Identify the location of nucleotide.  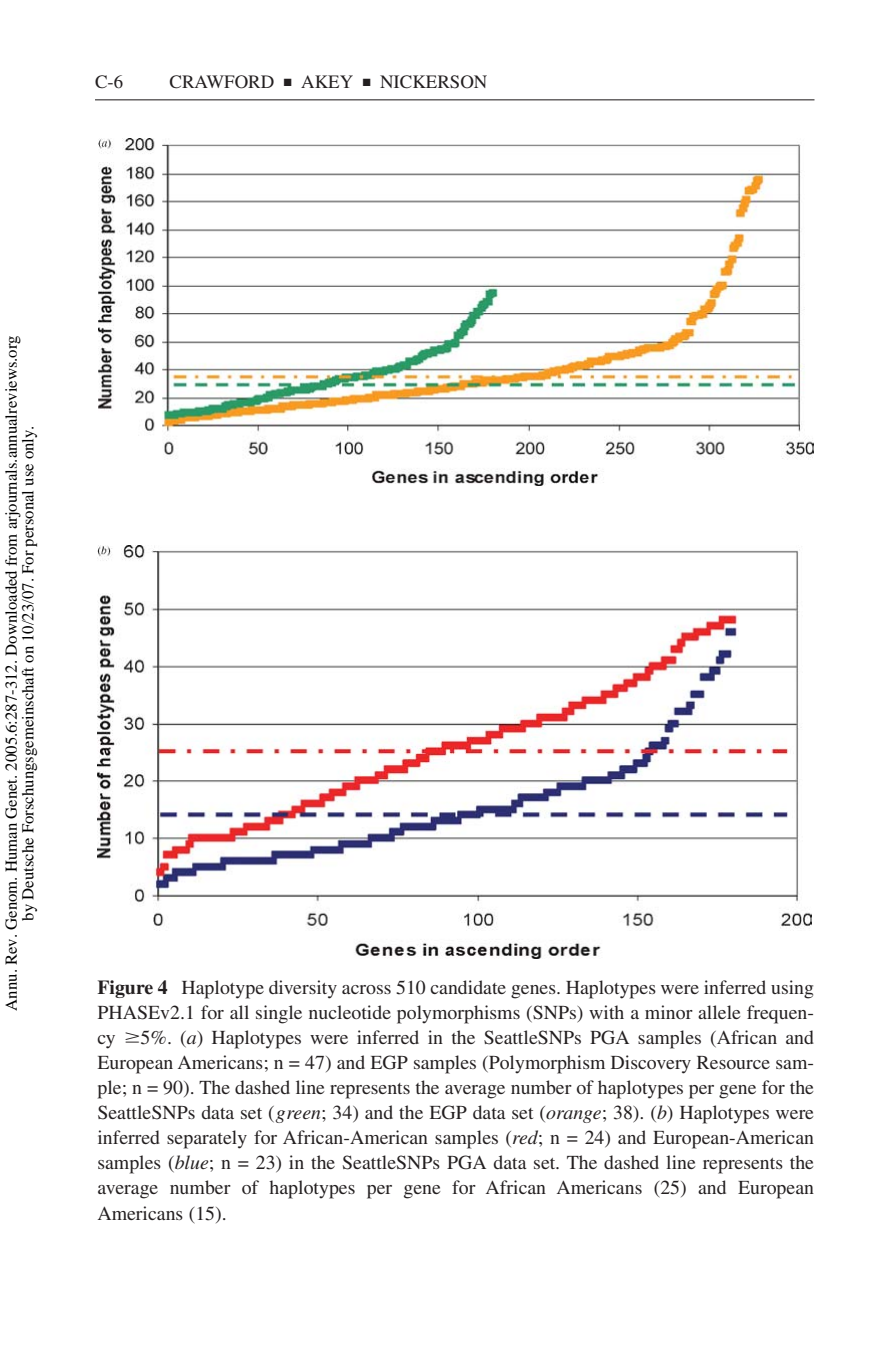
(350, 1012).
